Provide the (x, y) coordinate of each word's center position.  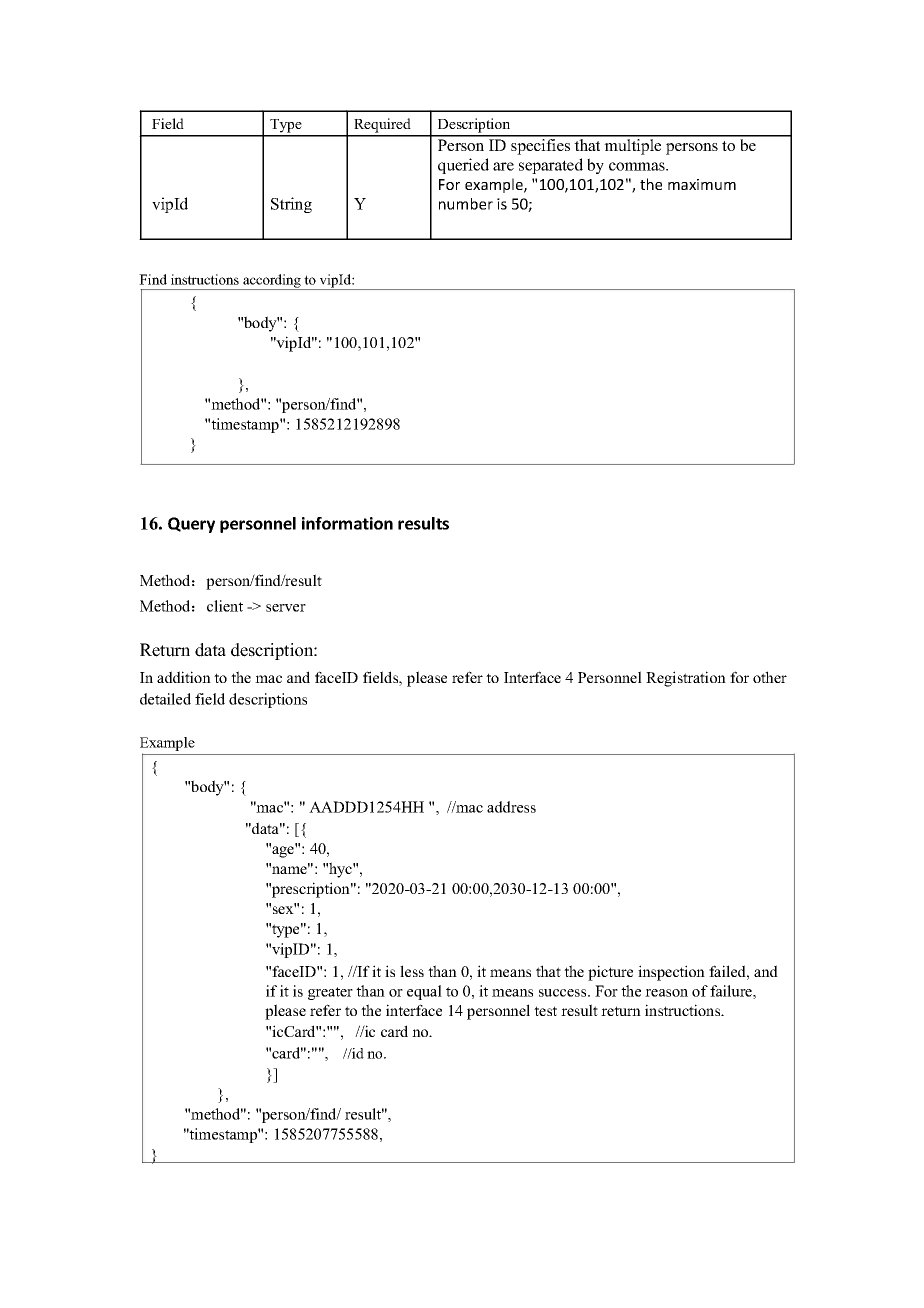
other (770, 677)
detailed (165, 699)
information (347, 523)
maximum (702, 184)
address (511, 807)
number (466, 204)
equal (424, 992)
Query (191, 525)
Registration (686, 679)
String (291, 205)
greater (330, 993)
